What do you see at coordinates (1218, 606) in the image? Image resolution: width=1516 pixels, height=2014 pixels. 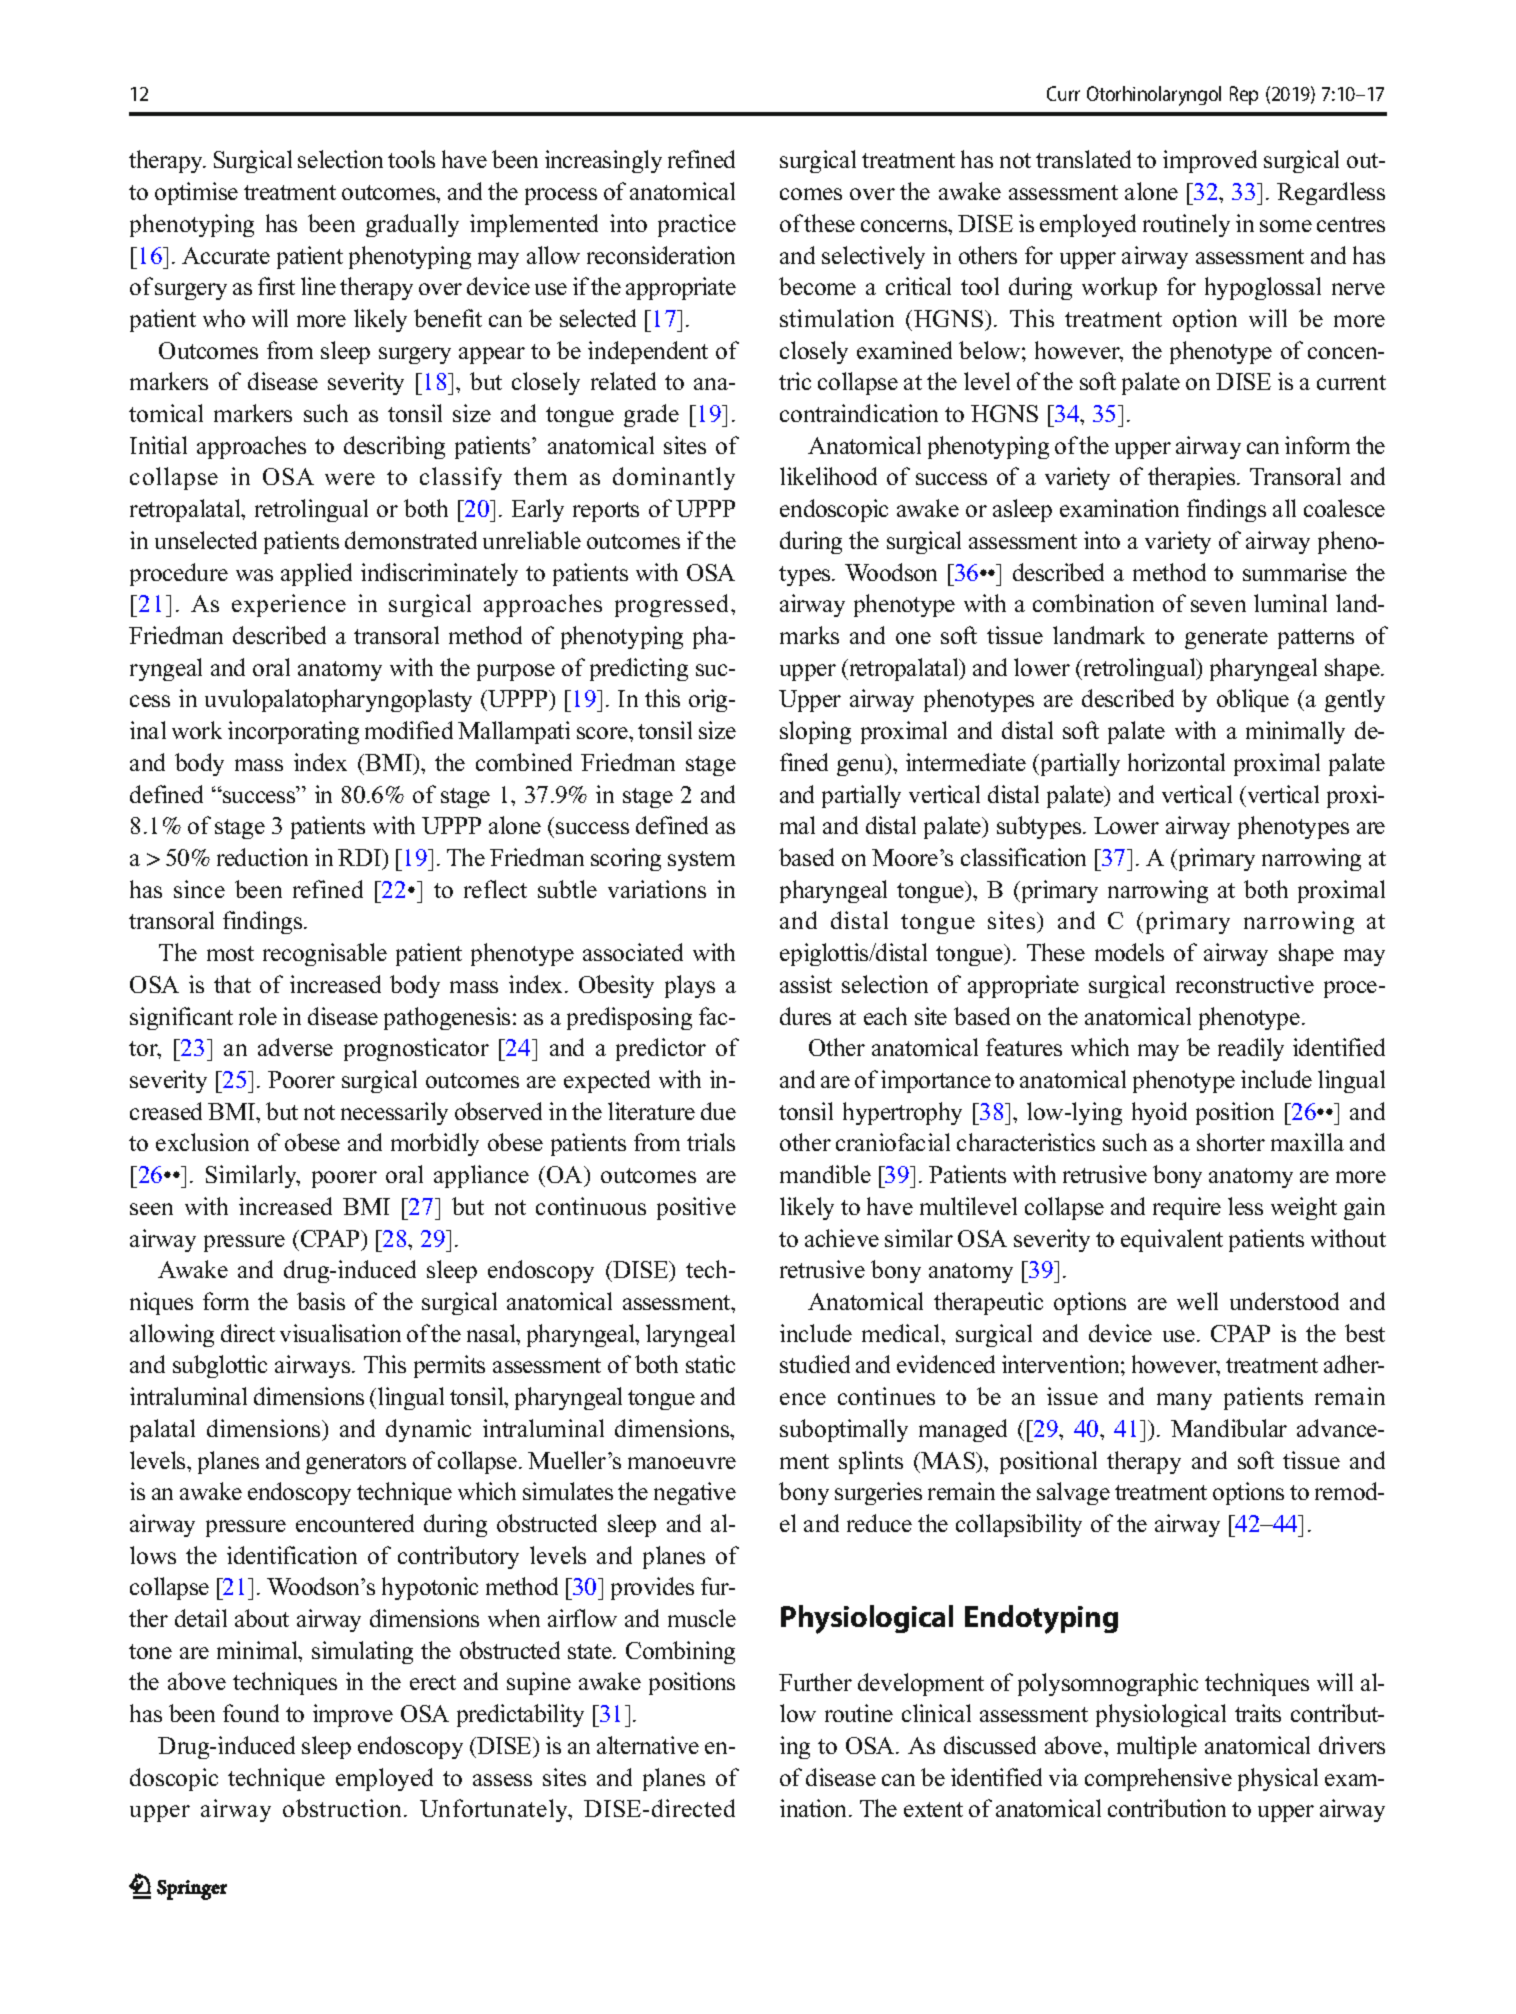 I see `seven` at bounding box center [1218, 606].
